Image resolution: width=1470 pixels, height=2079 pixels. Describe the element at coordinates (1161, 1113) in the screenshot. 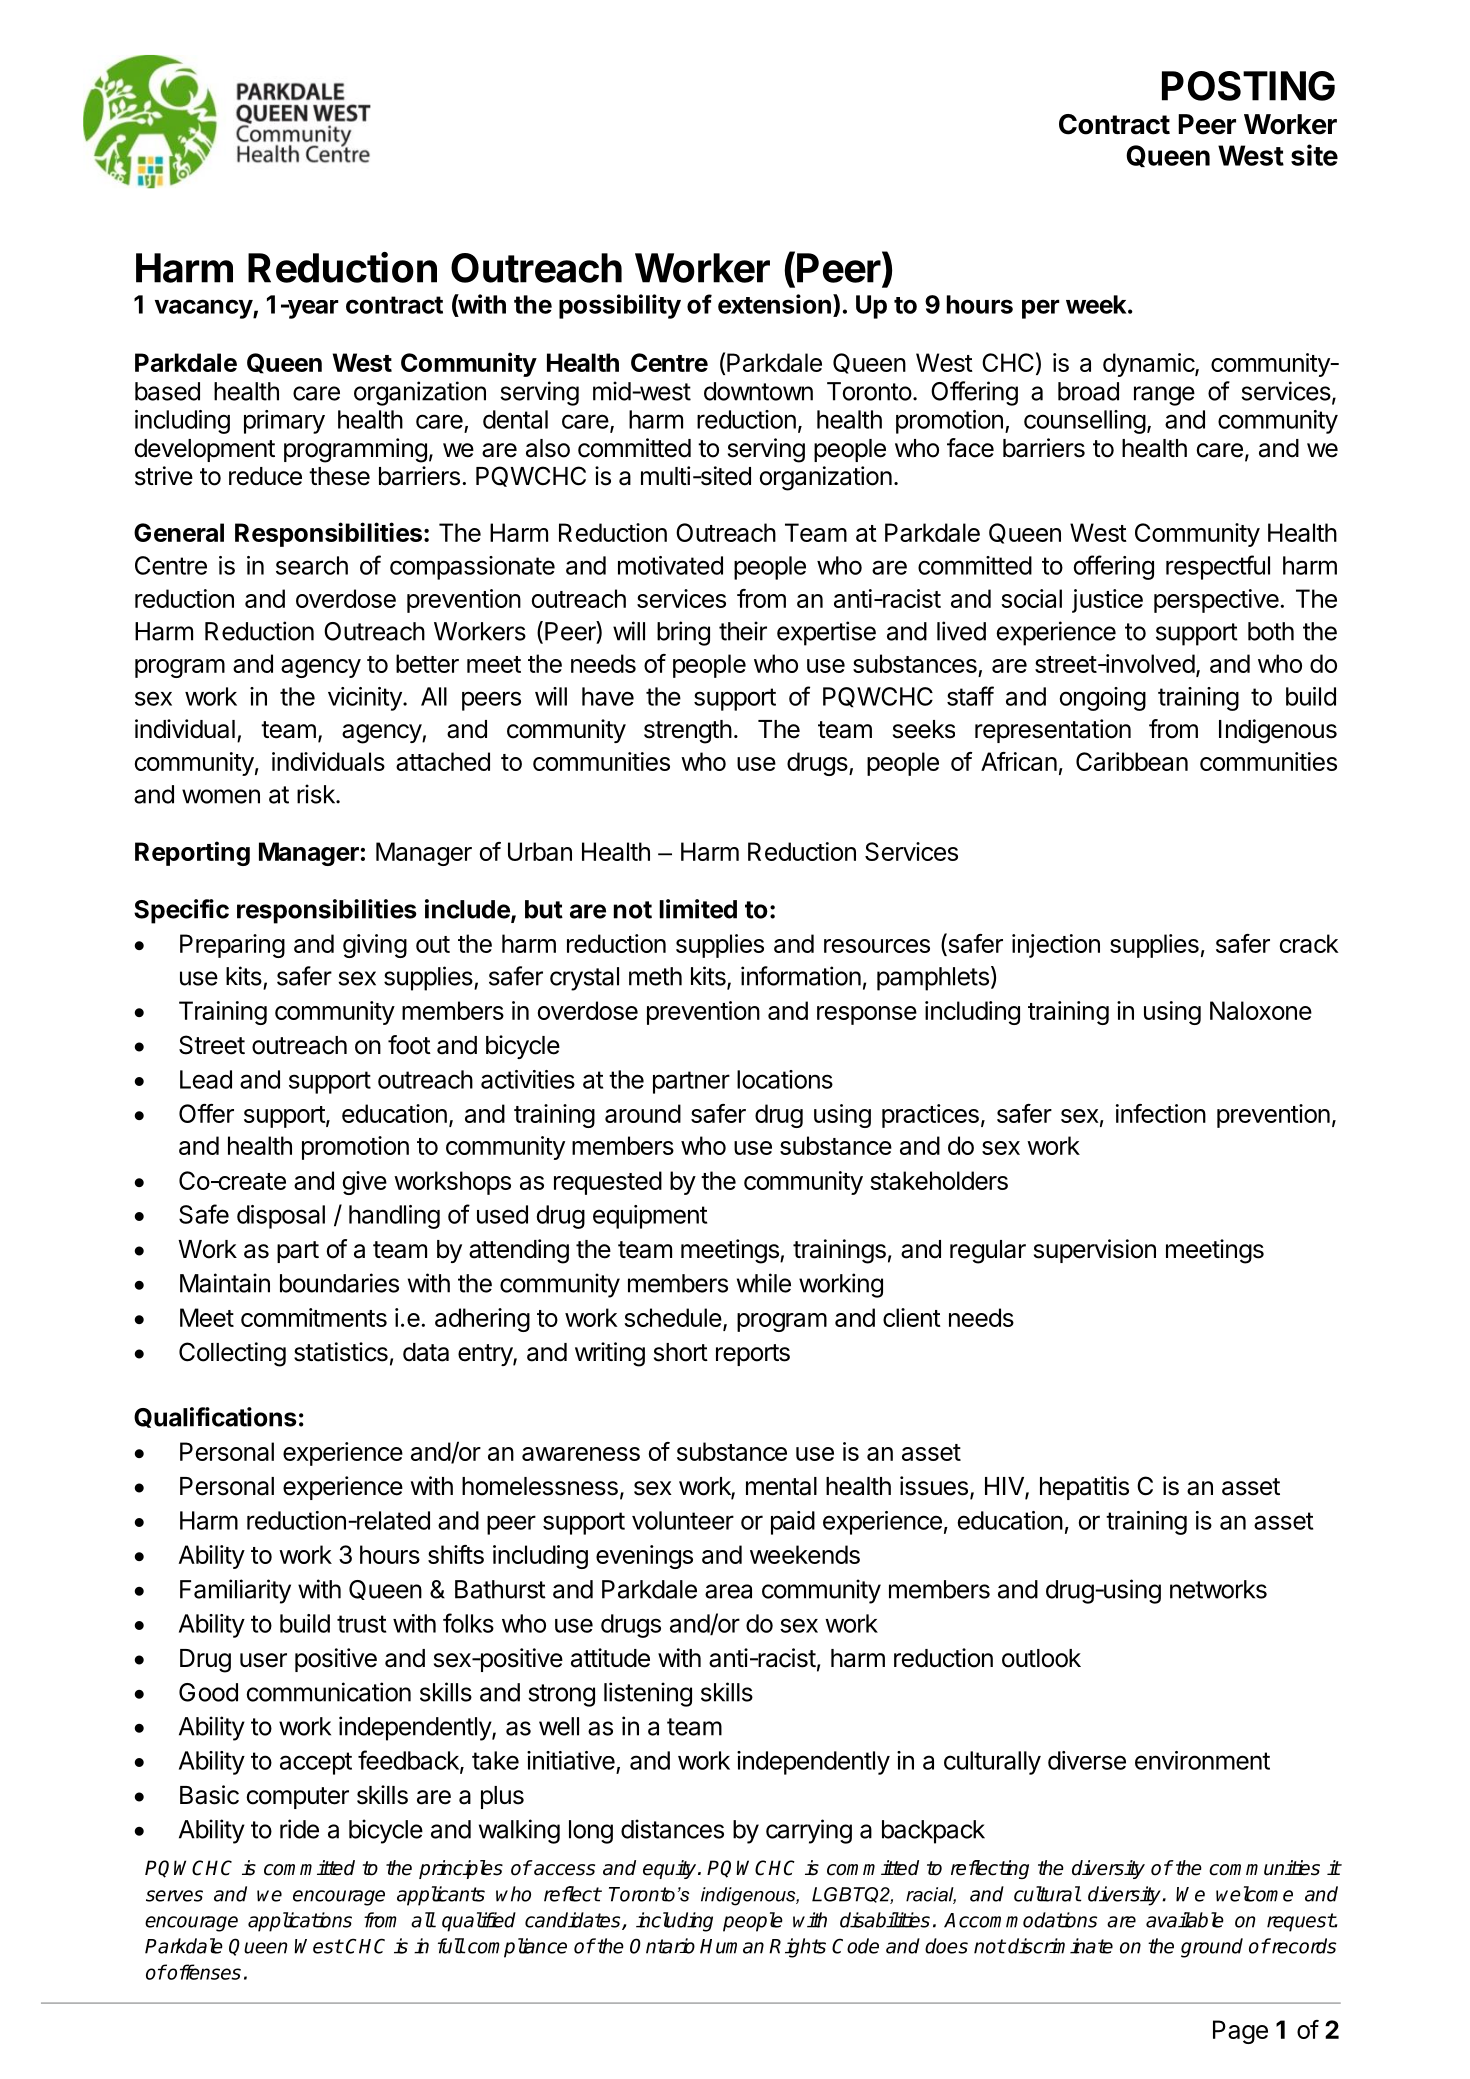

I see `infection` at that location.
